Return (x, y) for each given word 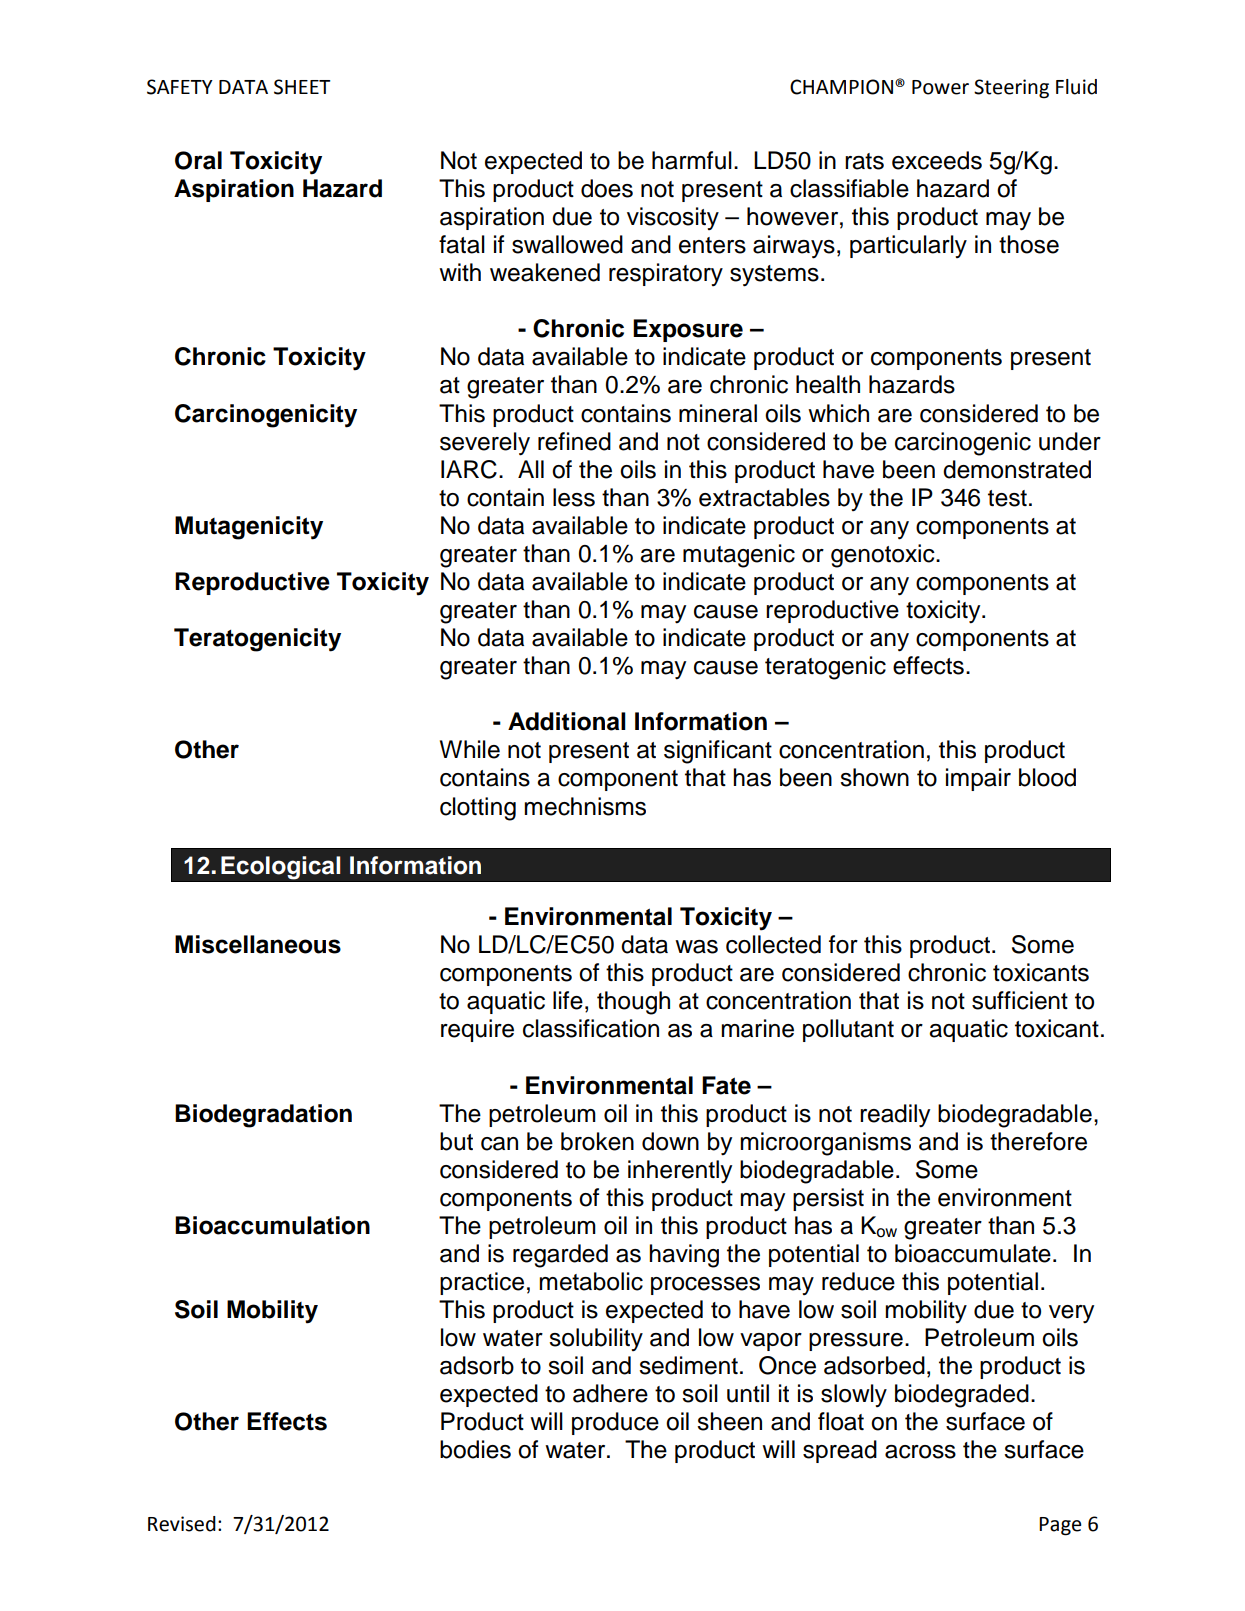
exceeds (937, 160)
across (920, 1452)
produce (615, 1423)
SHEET (302, 87)
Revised (182, 1524)
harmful (692, 160)
